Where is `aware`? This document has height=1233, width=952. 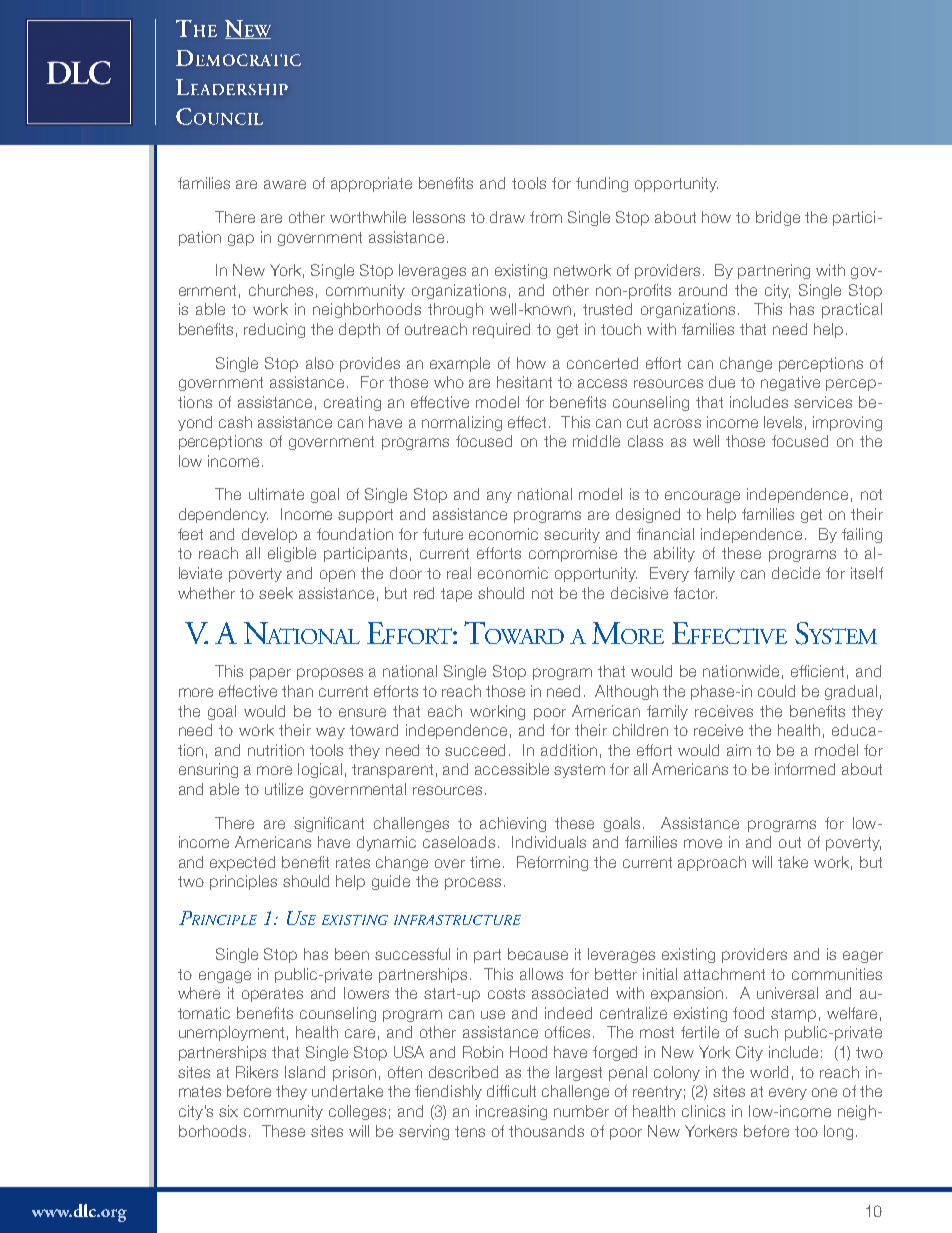
aware is located at coordinates (285, 184).
